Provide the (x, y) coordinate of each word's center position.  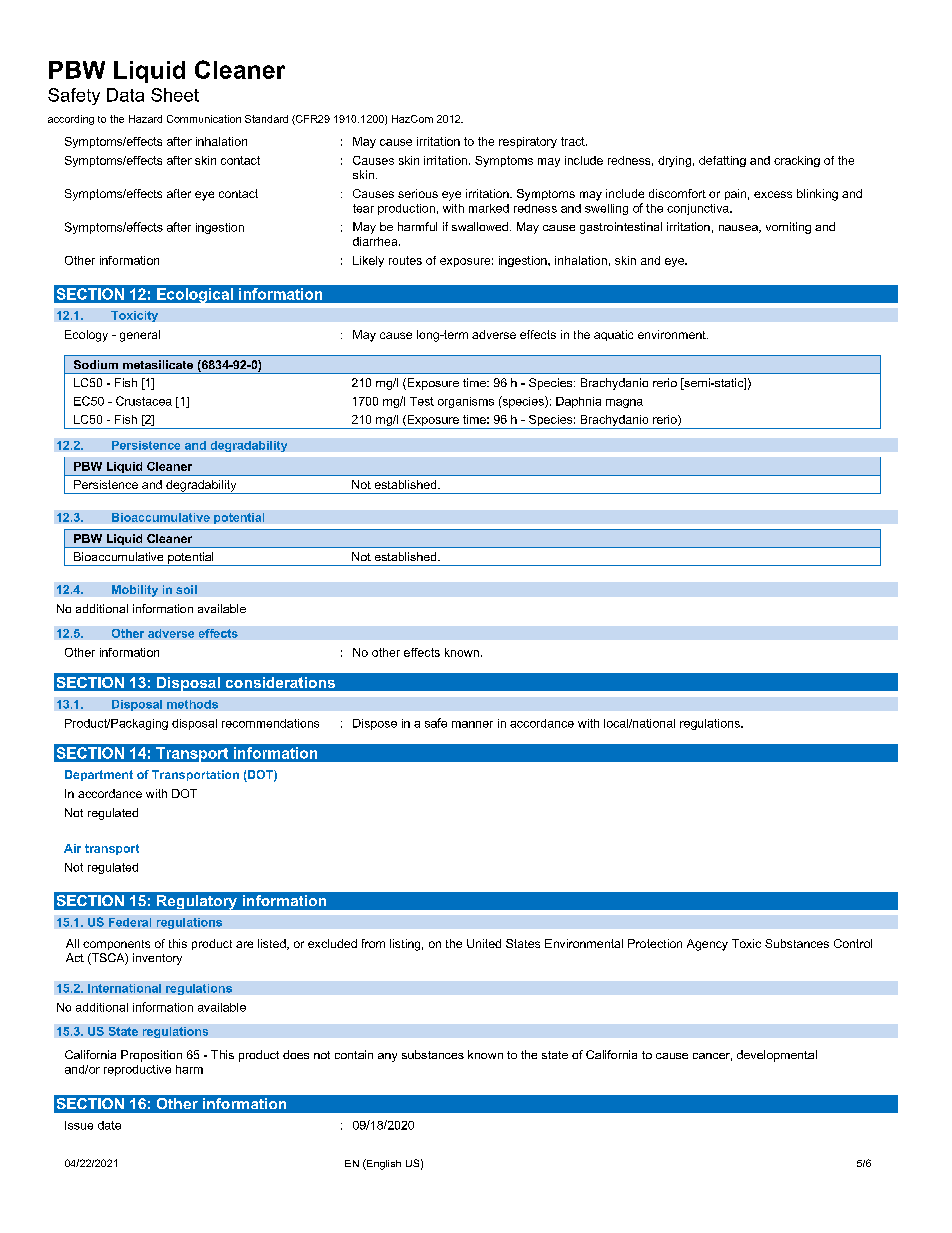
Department (99, 775)
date (109, 1125)
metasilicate (158, 364)
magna (624, 403)
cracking (797, 161)
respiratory (528, 142)
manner (472, 724)
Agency (707, 945)
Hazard (145, 119)
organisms (466, 402)
